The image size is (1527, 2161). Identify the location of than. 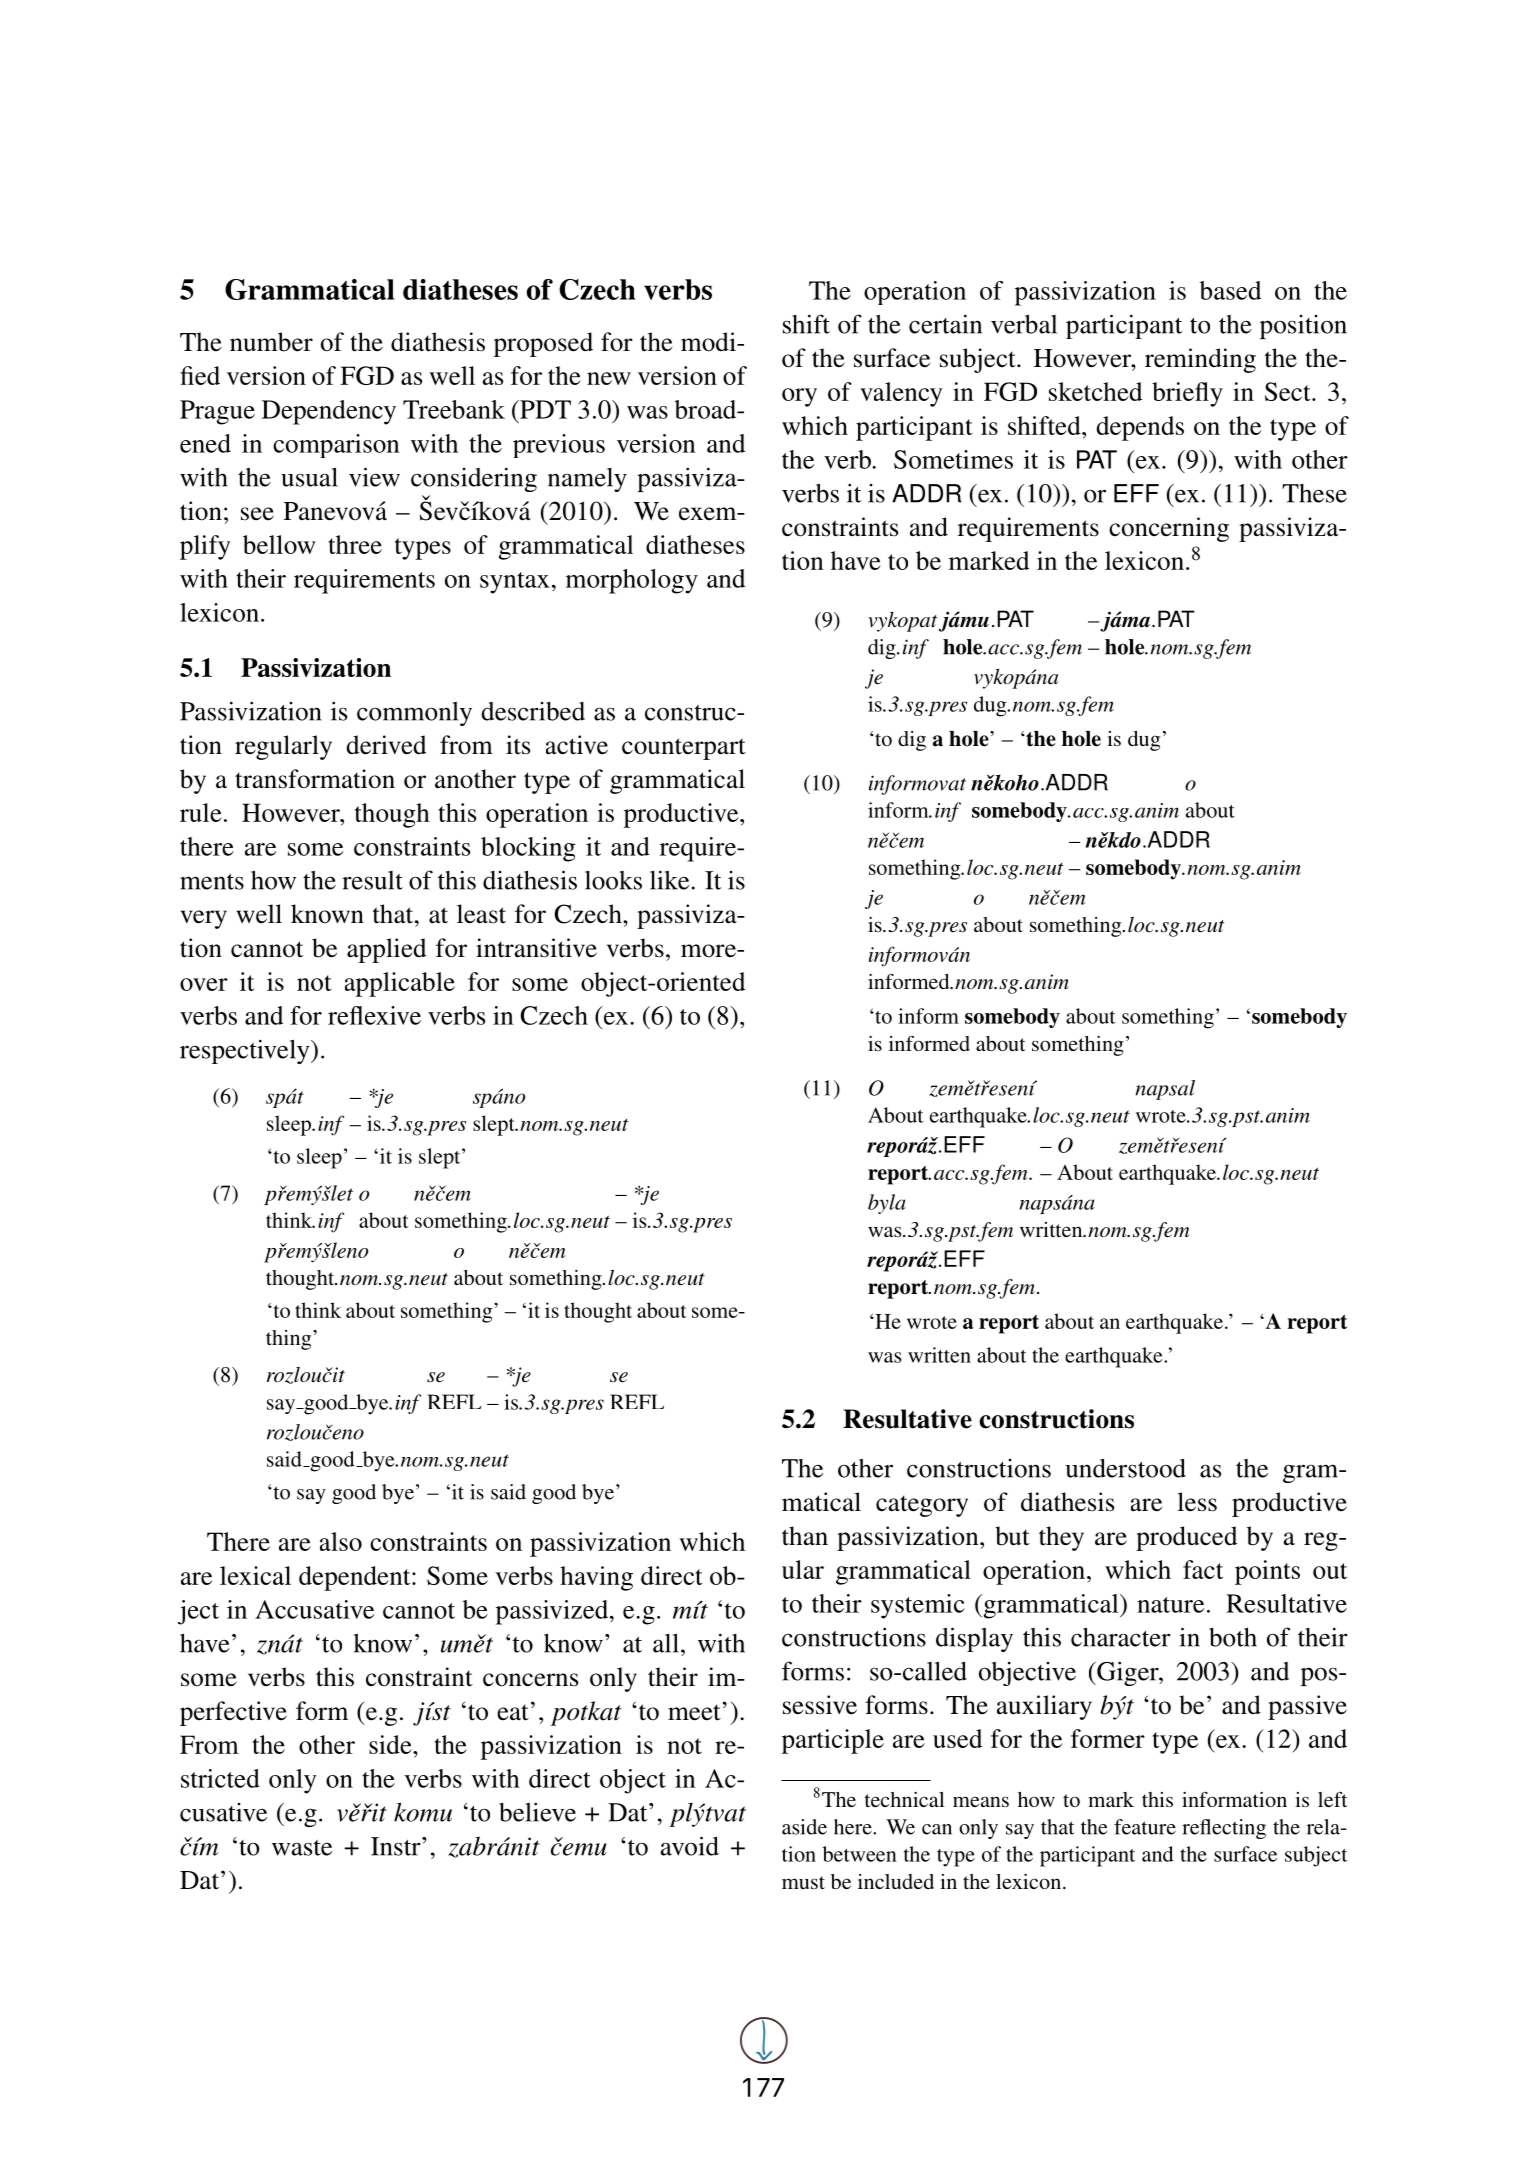
(805, 1536).
